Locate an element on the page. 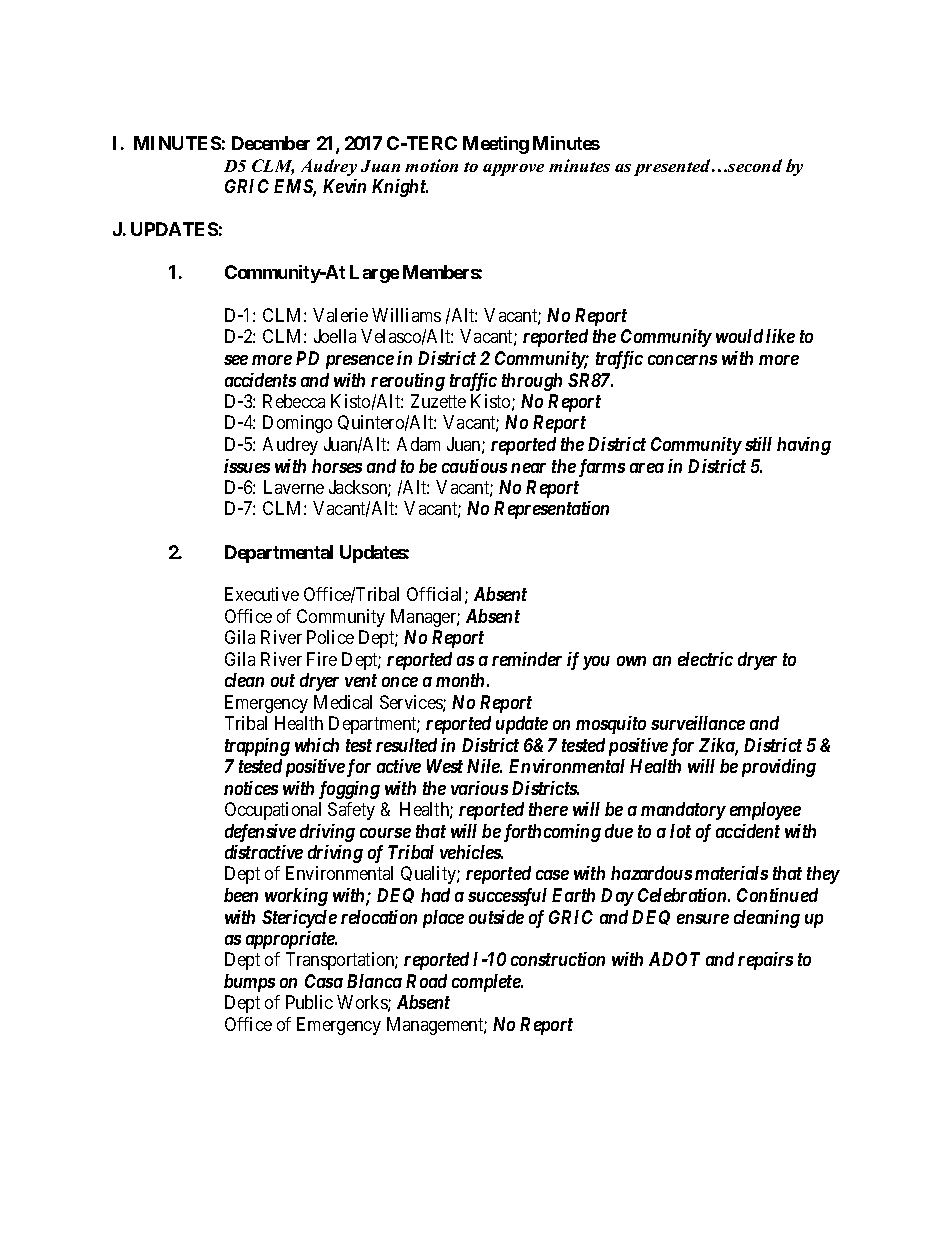 The image size is (952, 1233). would is located at coordinates (739, 336).
